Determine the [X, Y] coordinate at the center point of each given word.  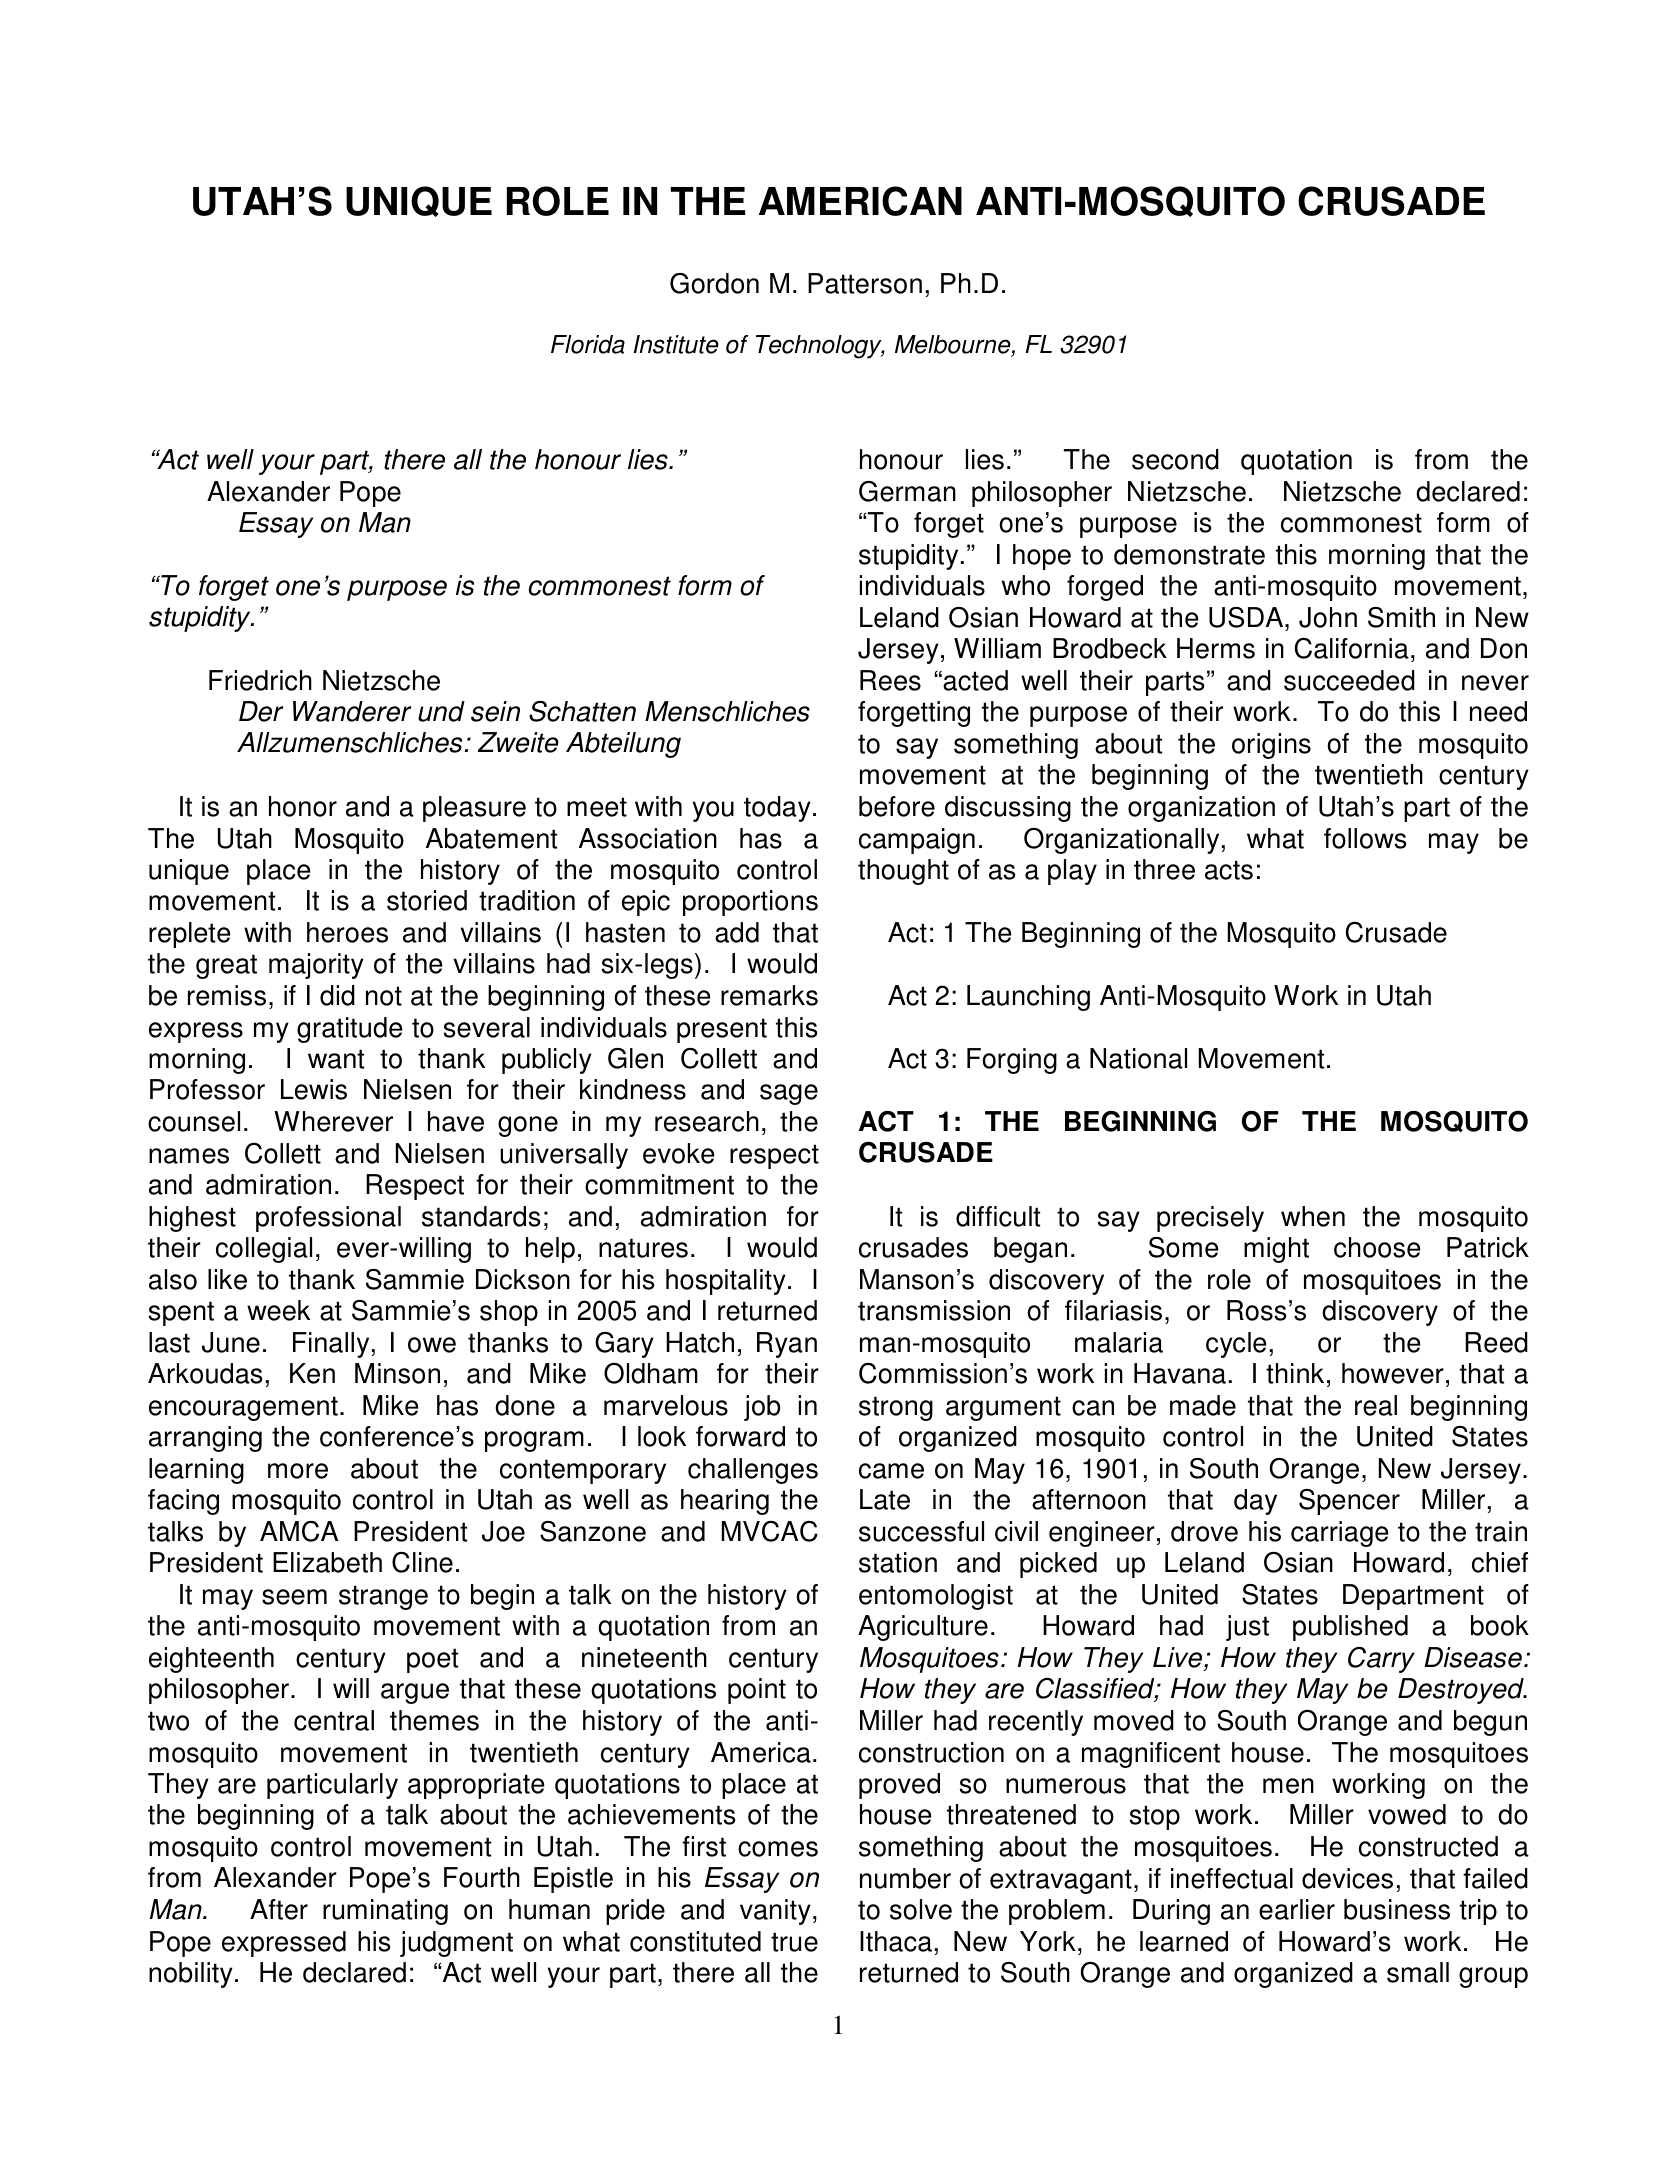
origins [1271, 746]
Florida [588, 344]
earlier [1297, 1909]
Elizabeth [327, 1562]
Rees [890, 680]
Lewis [314, 1089]
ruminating [385, 1912]
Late [885, 1499]
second [1175, 459]
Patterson [865, 283]
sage [789, 1094]
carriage [1340, 1534]
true [794, 1942]
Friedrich [260, 680]
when [1313, 1216]
